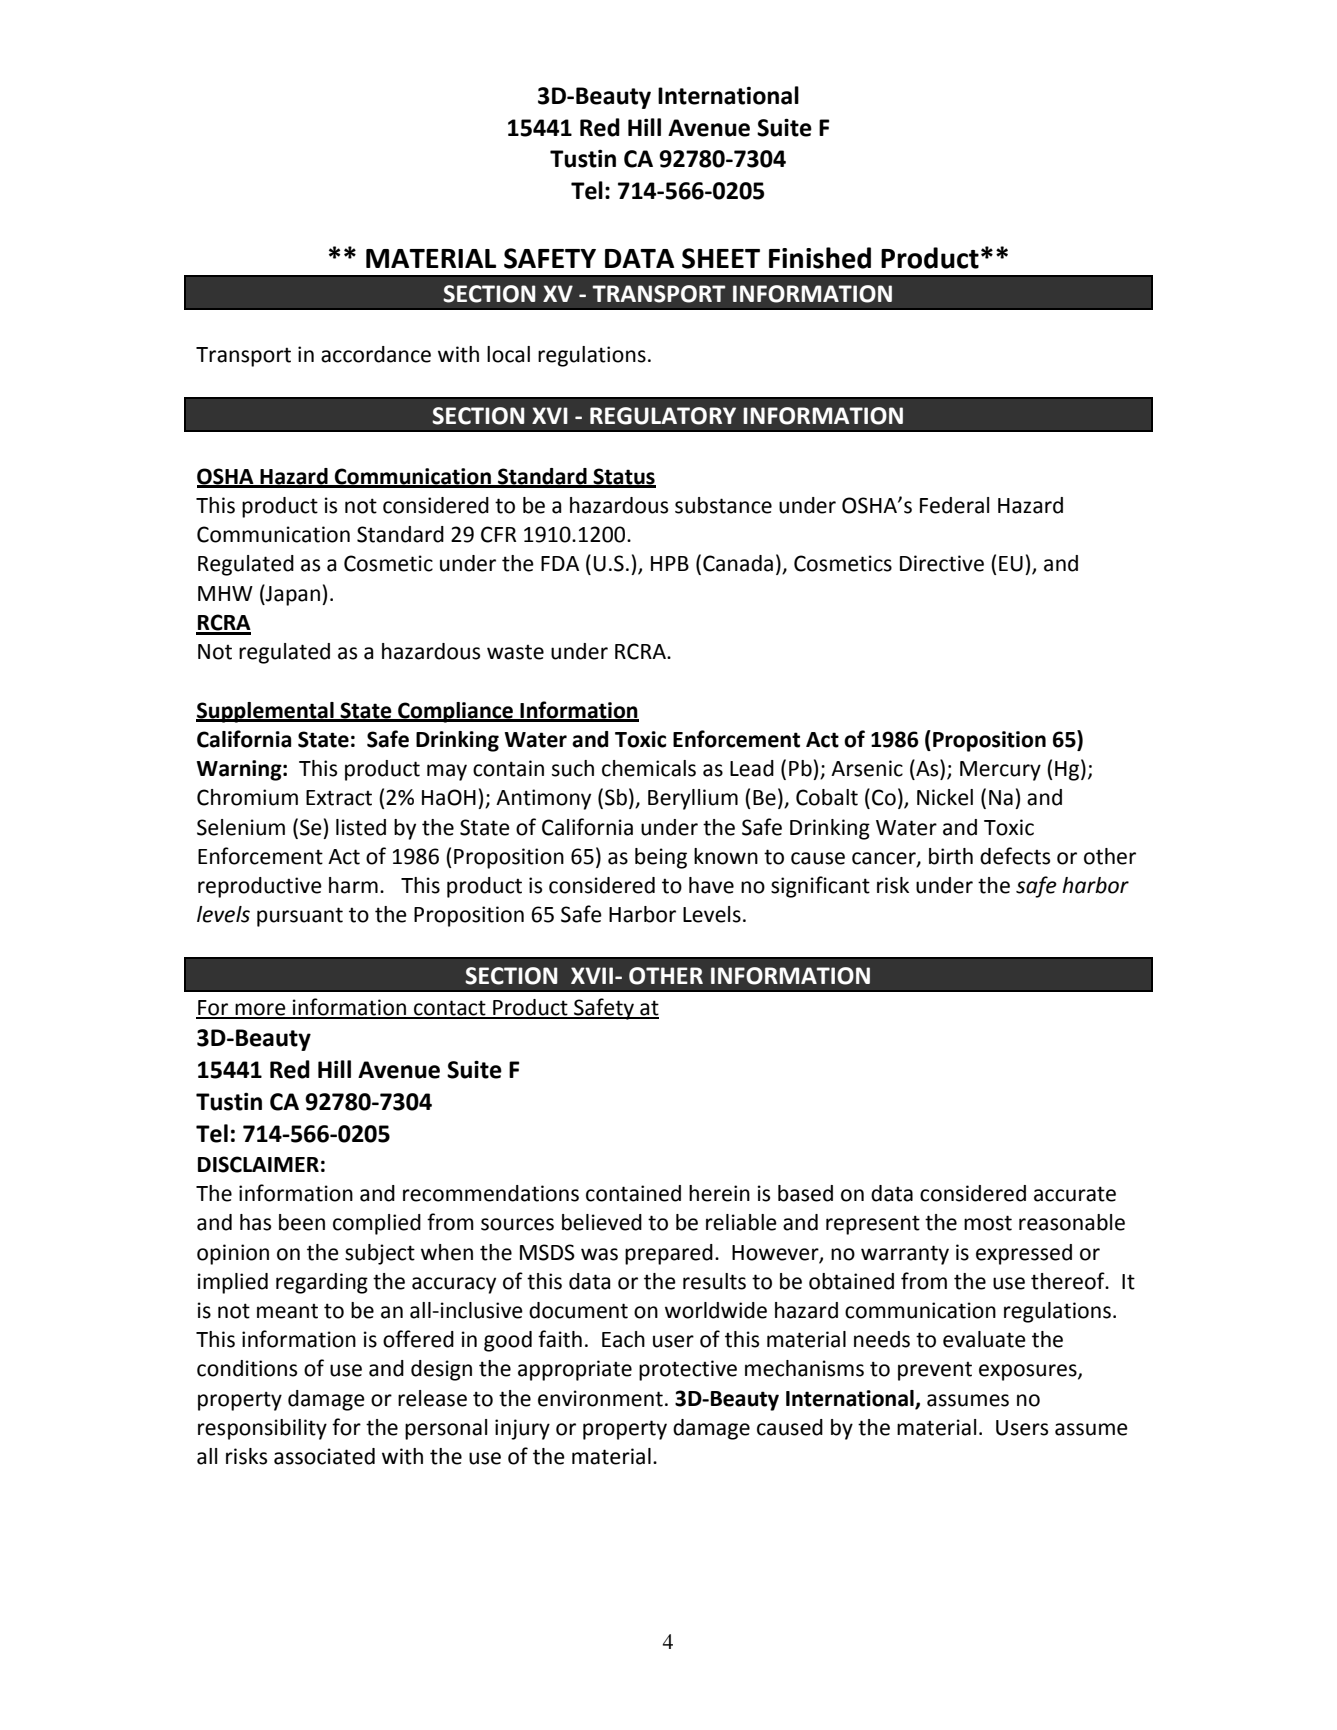  Describe the element at coordinates (820, 258) in the screenshot. I see `Finished` at that location.
